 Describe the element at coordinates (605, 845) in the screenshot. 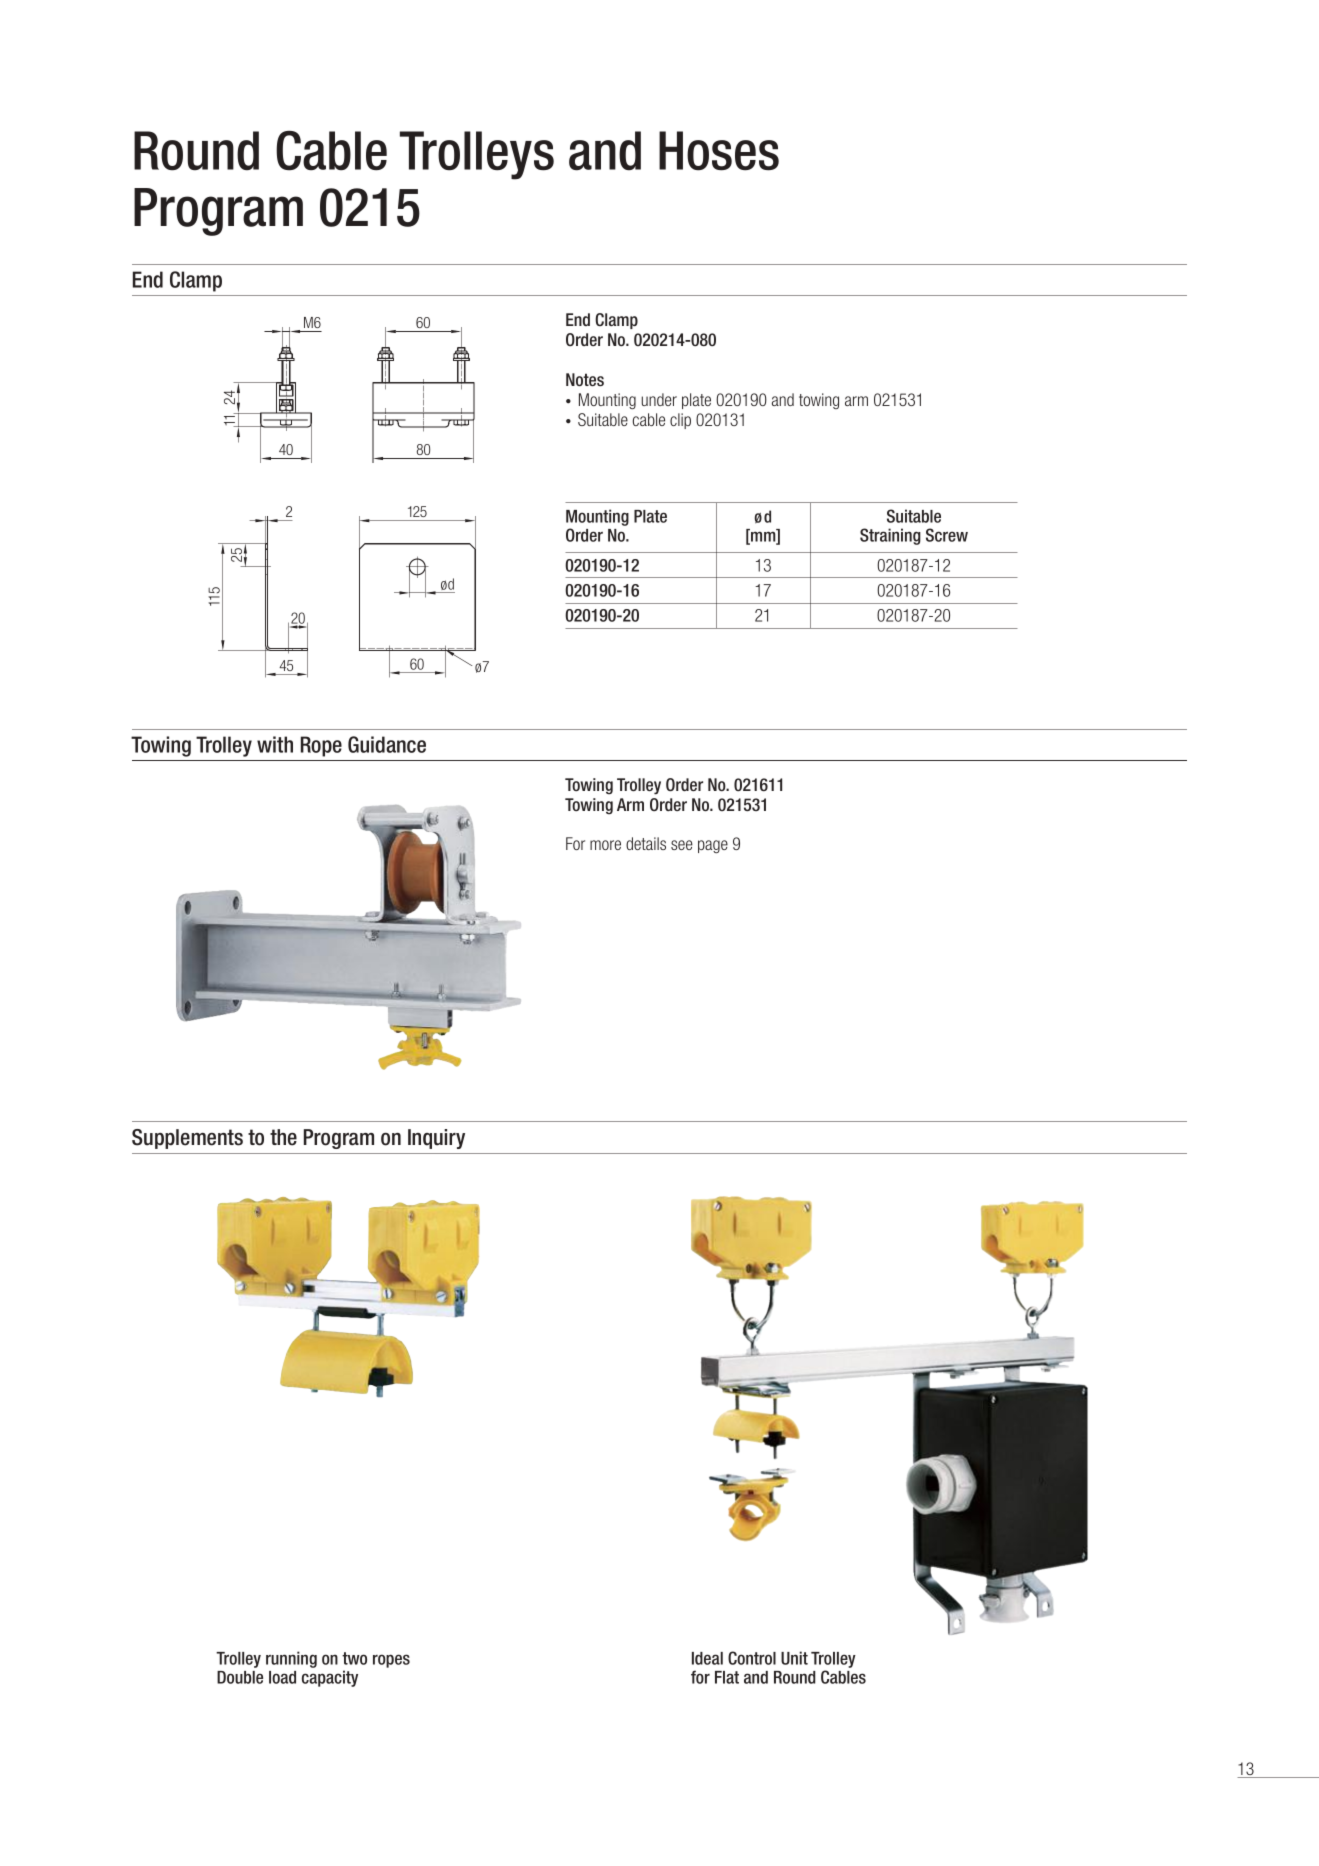

I see `more` at that location.
